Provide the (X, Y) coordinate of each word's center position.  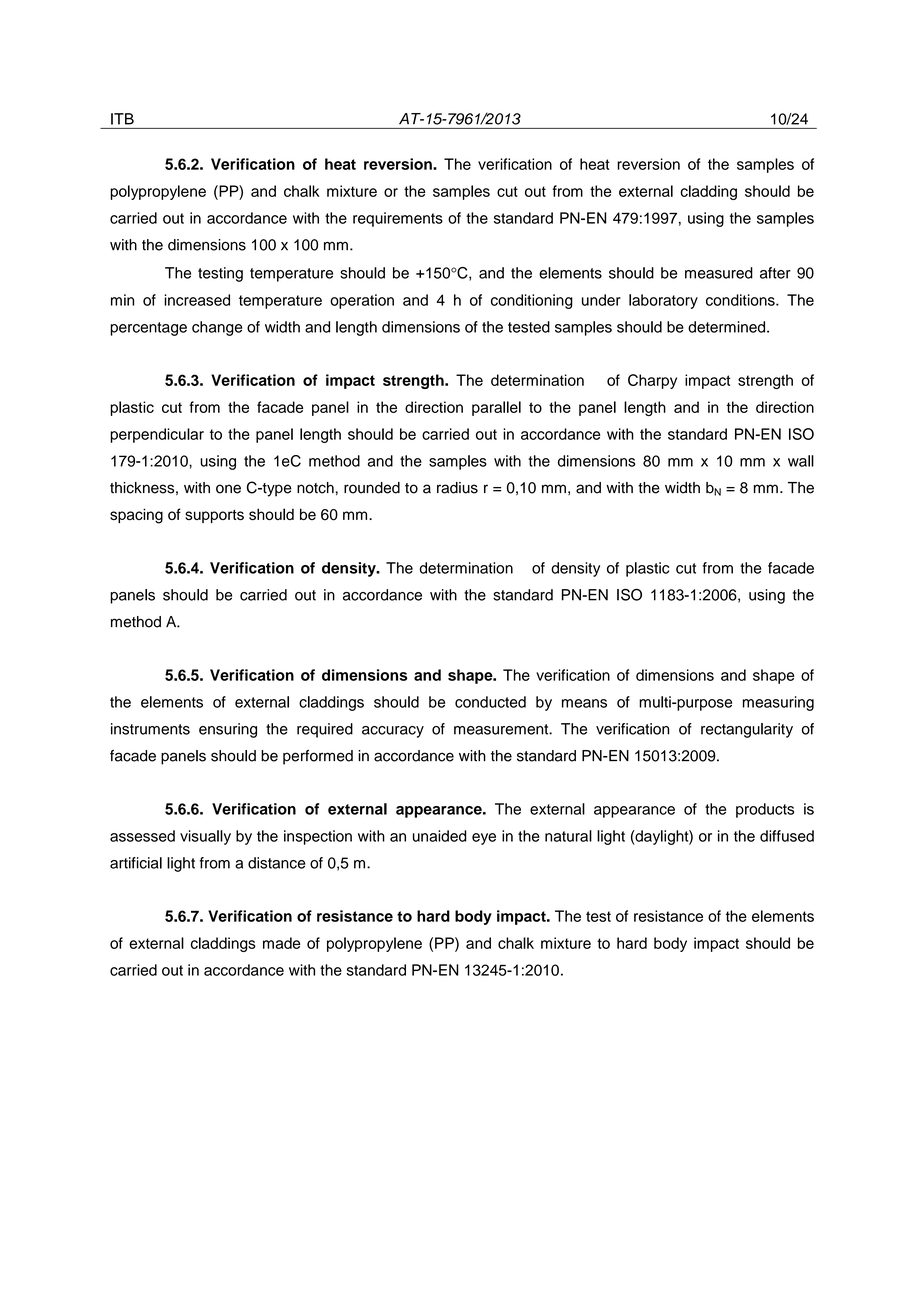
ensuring (228, 730)
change (217, 328)
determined (728, 327)
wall (801, 461)
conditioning (532, 301)
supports (214, 516)
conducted (490, 702)
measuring (778, 703)
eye (484, 839)
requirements (398, 219)
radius (457, 488)
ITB (122, 119)
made (281, 943)
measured (719, 273)
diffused (787, 836)
